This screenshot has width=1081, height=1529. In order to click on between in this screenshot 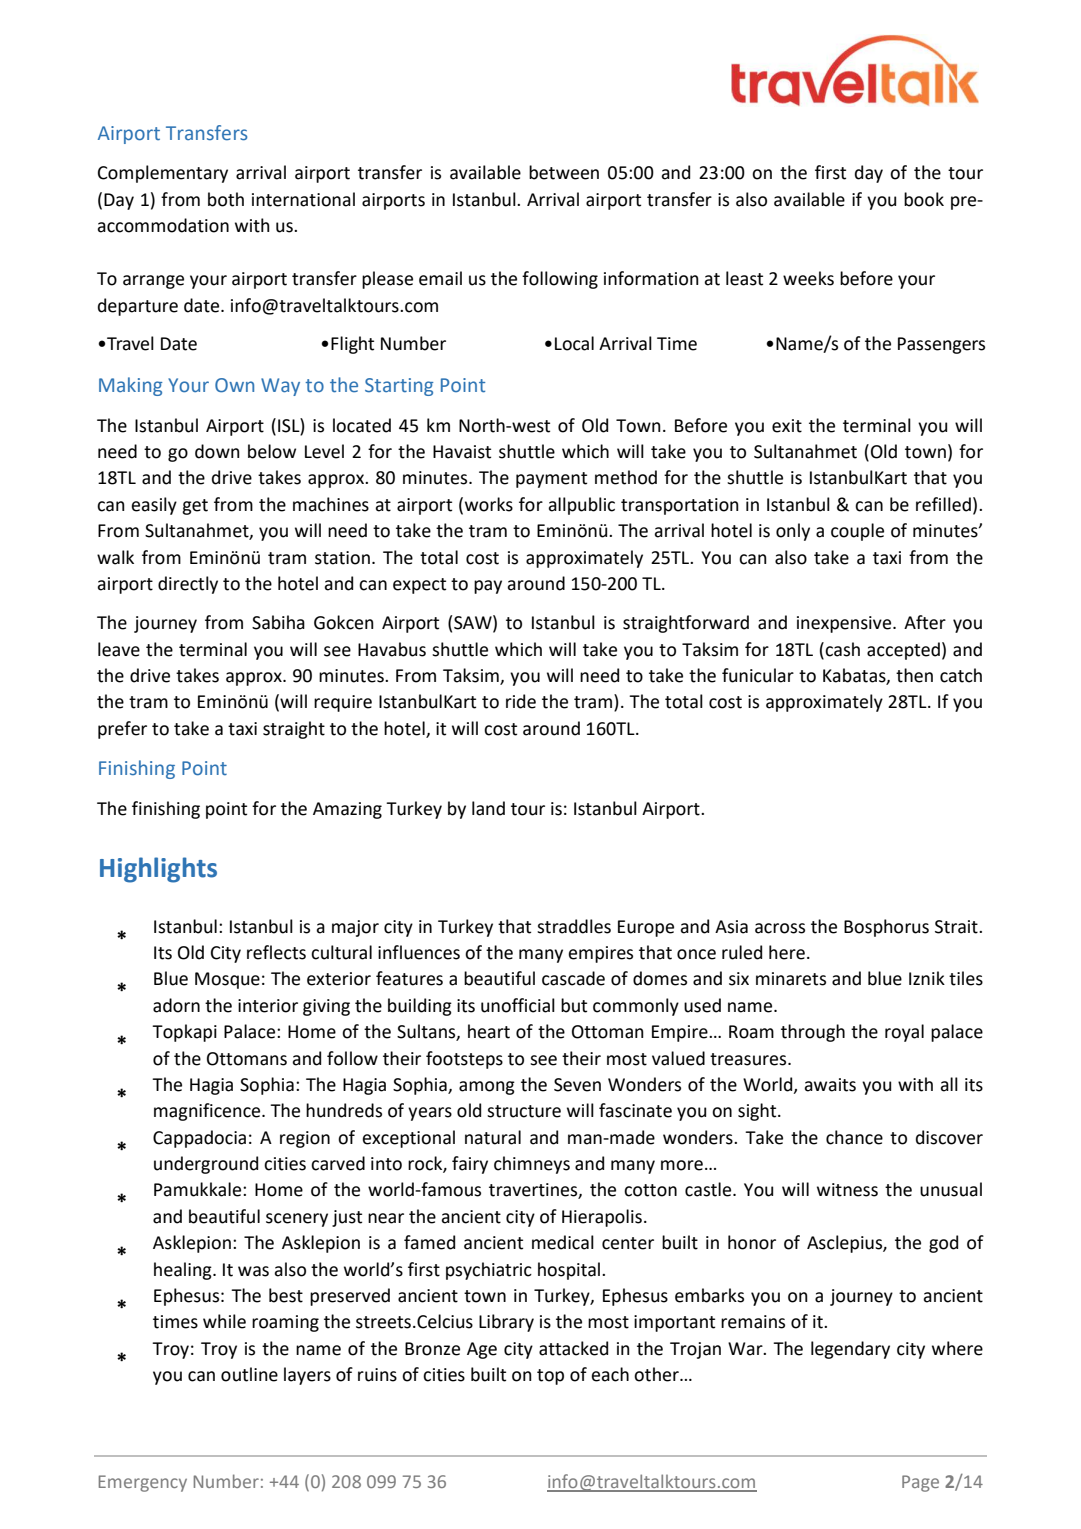, I will do `click(564, 172)`.
